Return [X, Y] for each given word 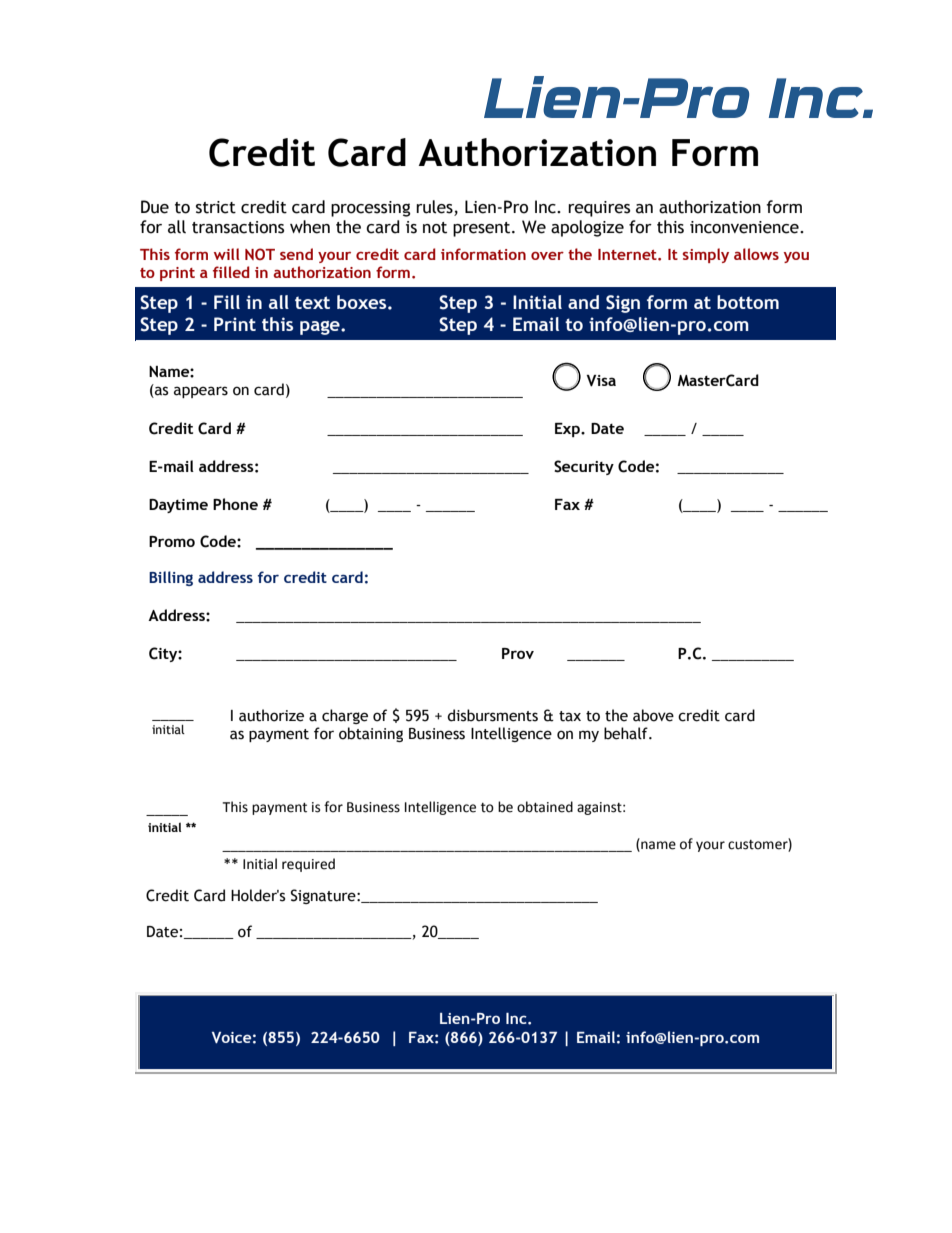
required [308, 865]
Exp [568, 430]
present [483, 229]
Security [584, 467]
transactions [238, 227]
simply [706, 255]
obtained [545, 807]
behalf [627, 733]
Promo [172, 541]
